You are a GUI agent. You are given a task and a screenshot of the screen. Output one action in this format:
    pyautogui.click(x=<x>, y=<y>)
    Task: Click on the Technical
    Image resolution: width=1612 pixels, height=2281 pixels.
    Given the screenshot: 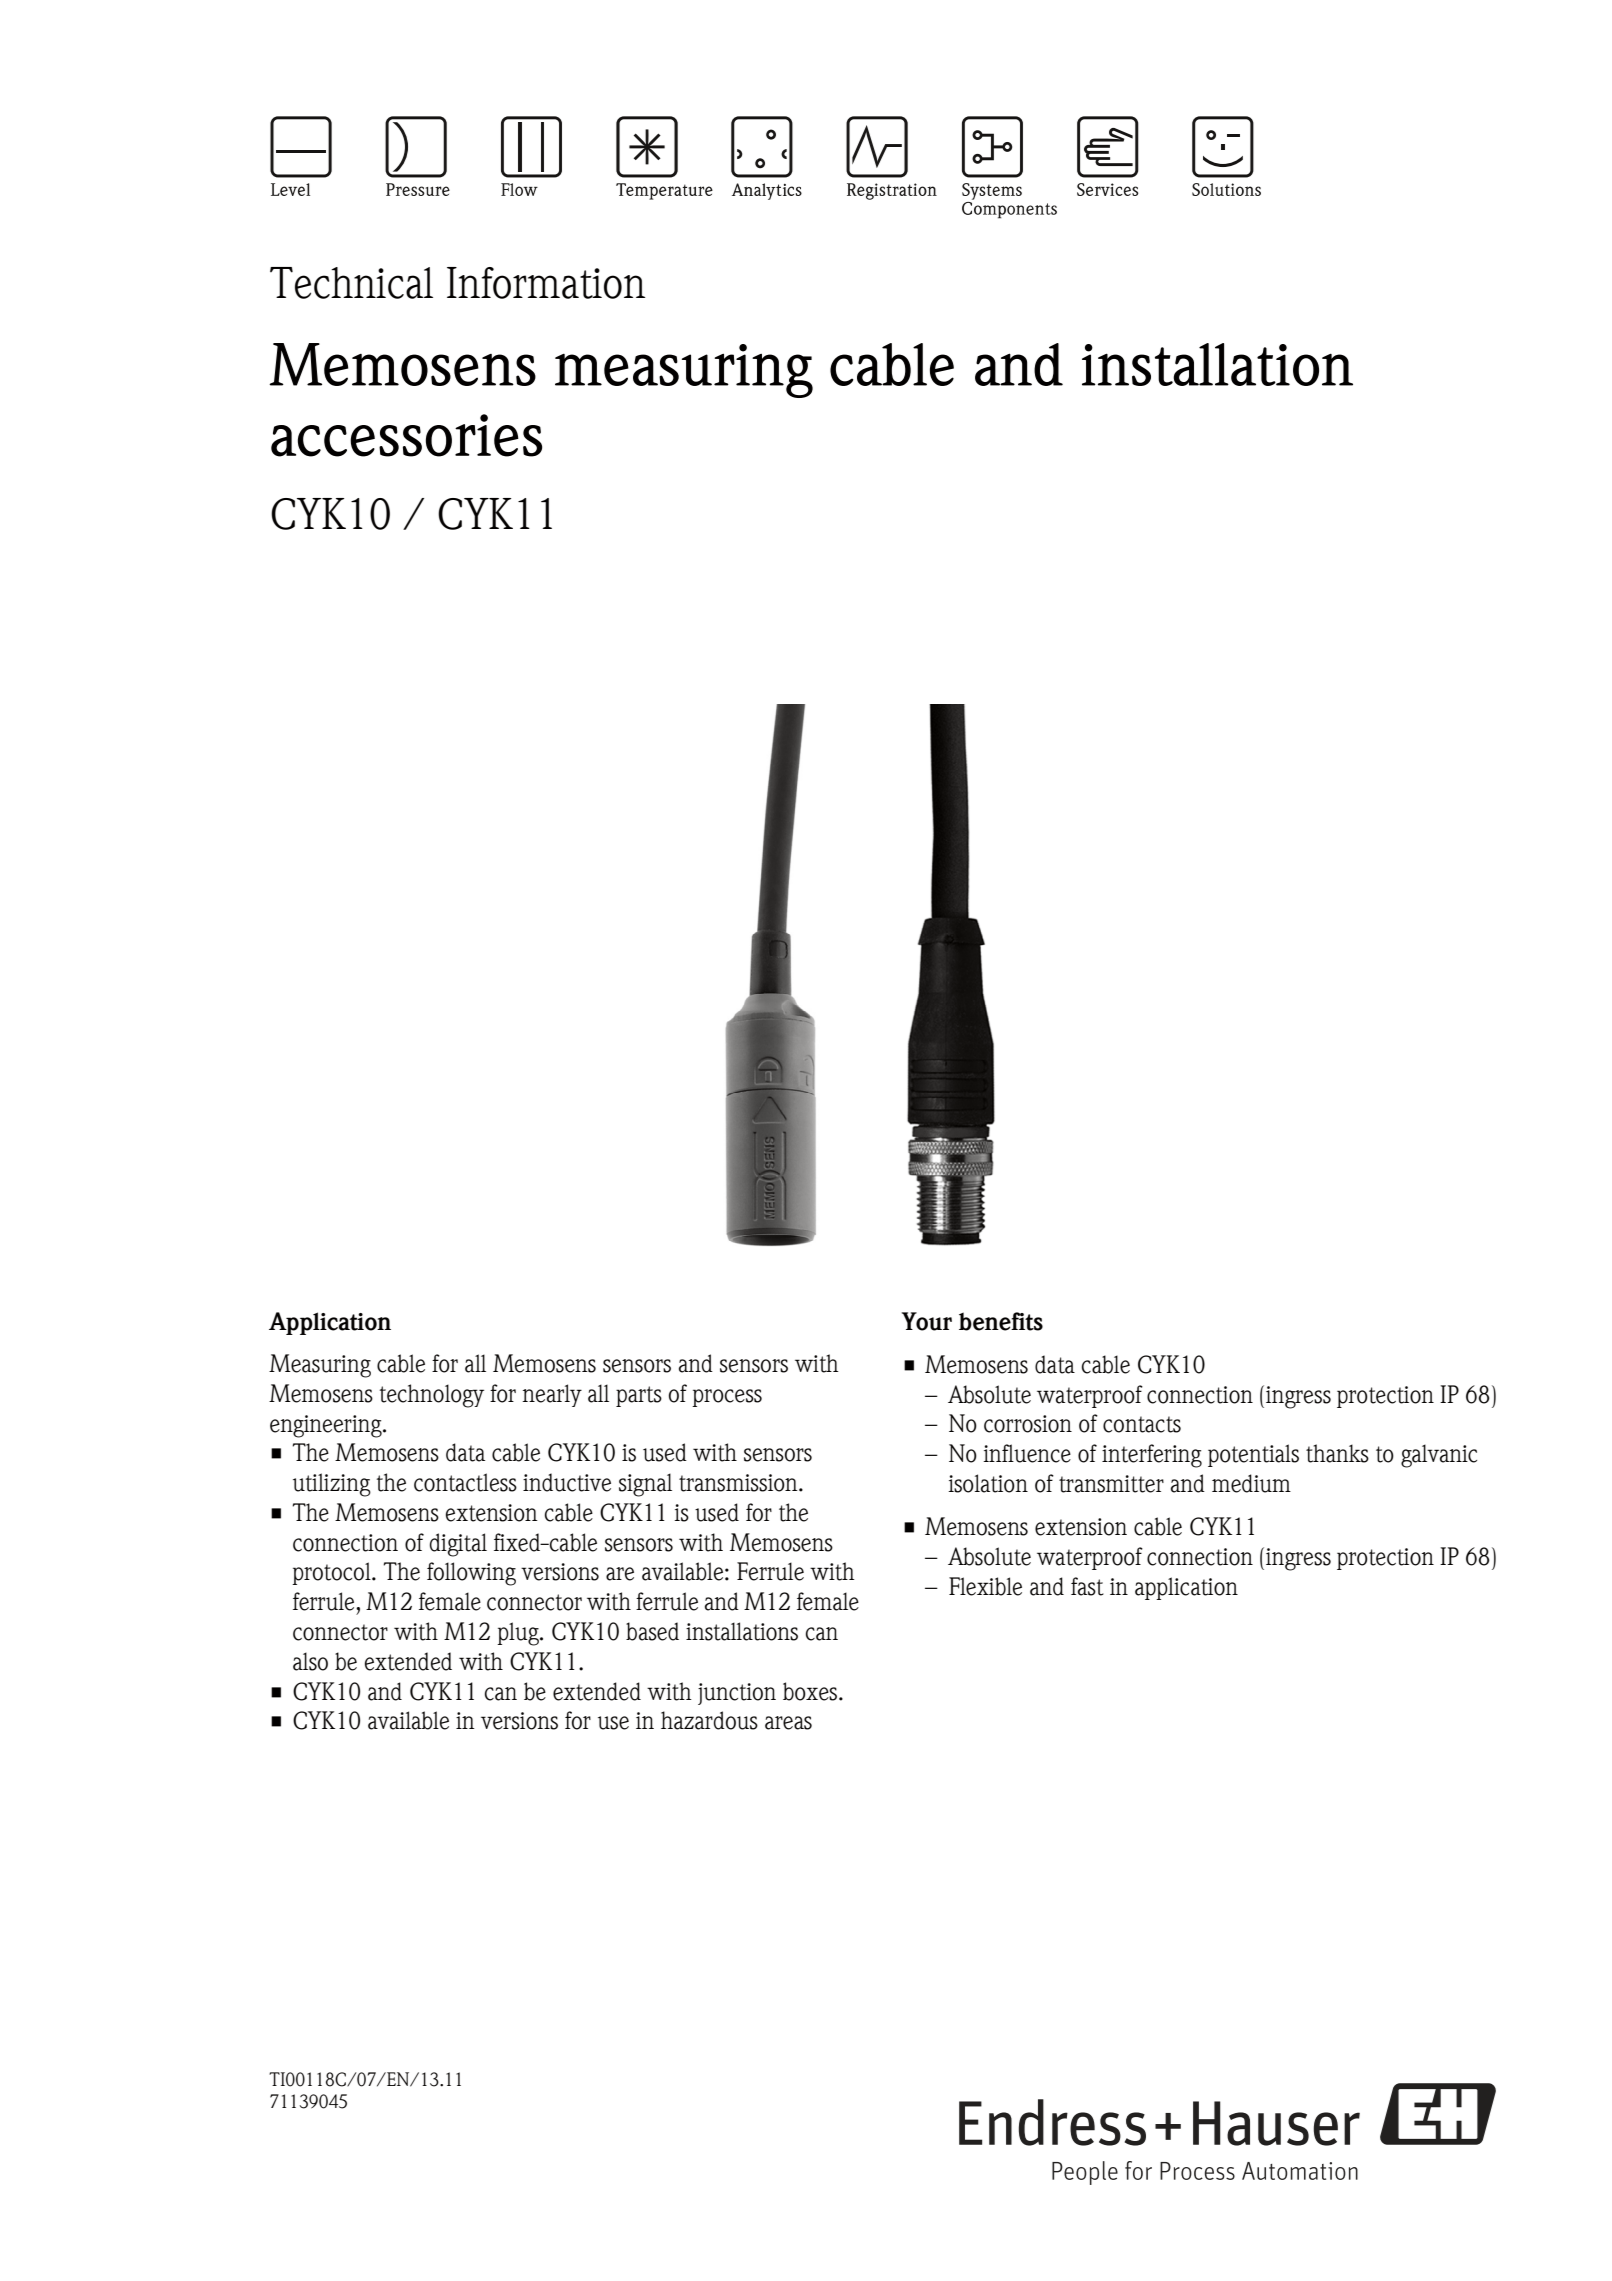 What is the action you would take?
    pyautogui.click(x=351, y=283)
